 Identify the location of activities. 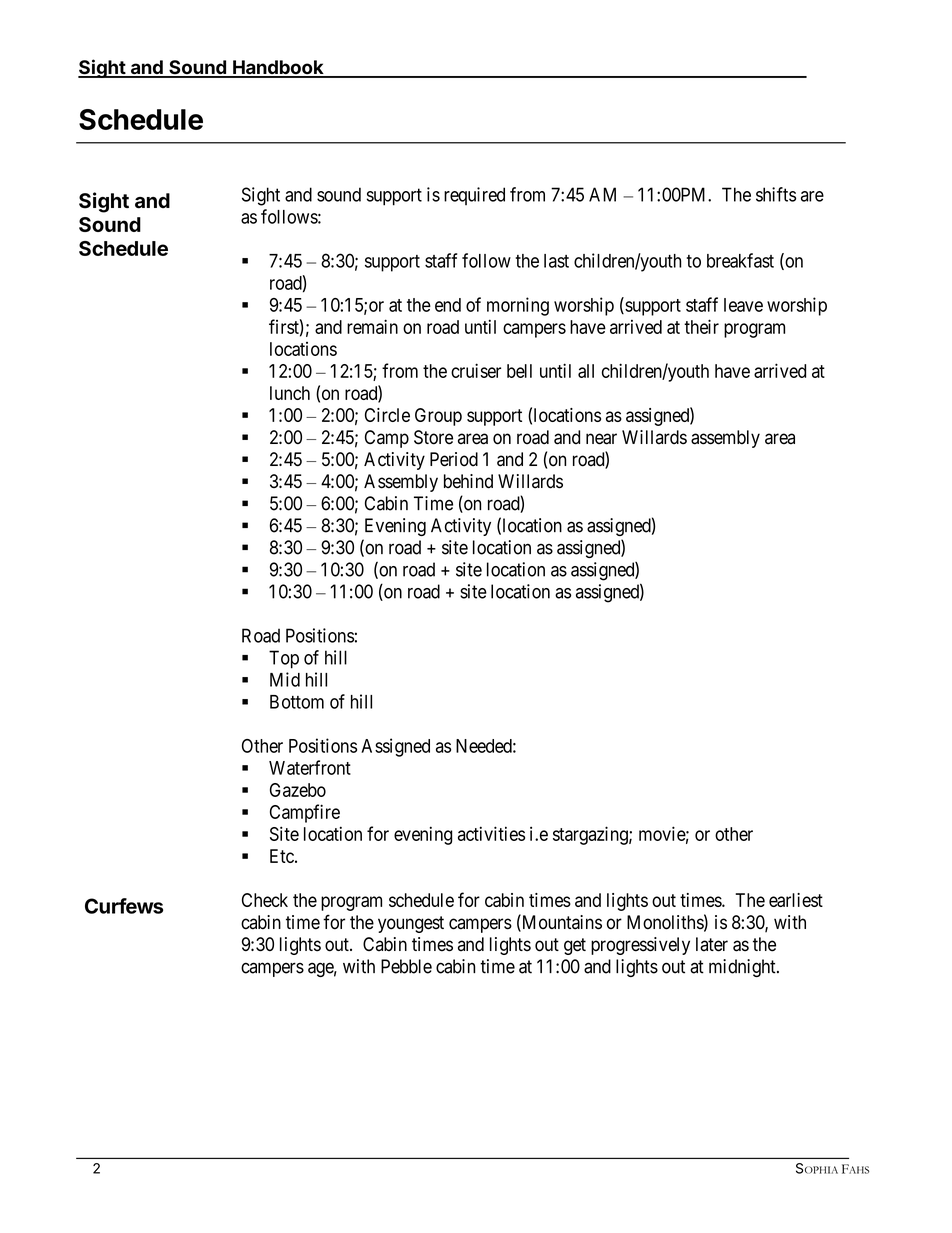
(491, 833).
